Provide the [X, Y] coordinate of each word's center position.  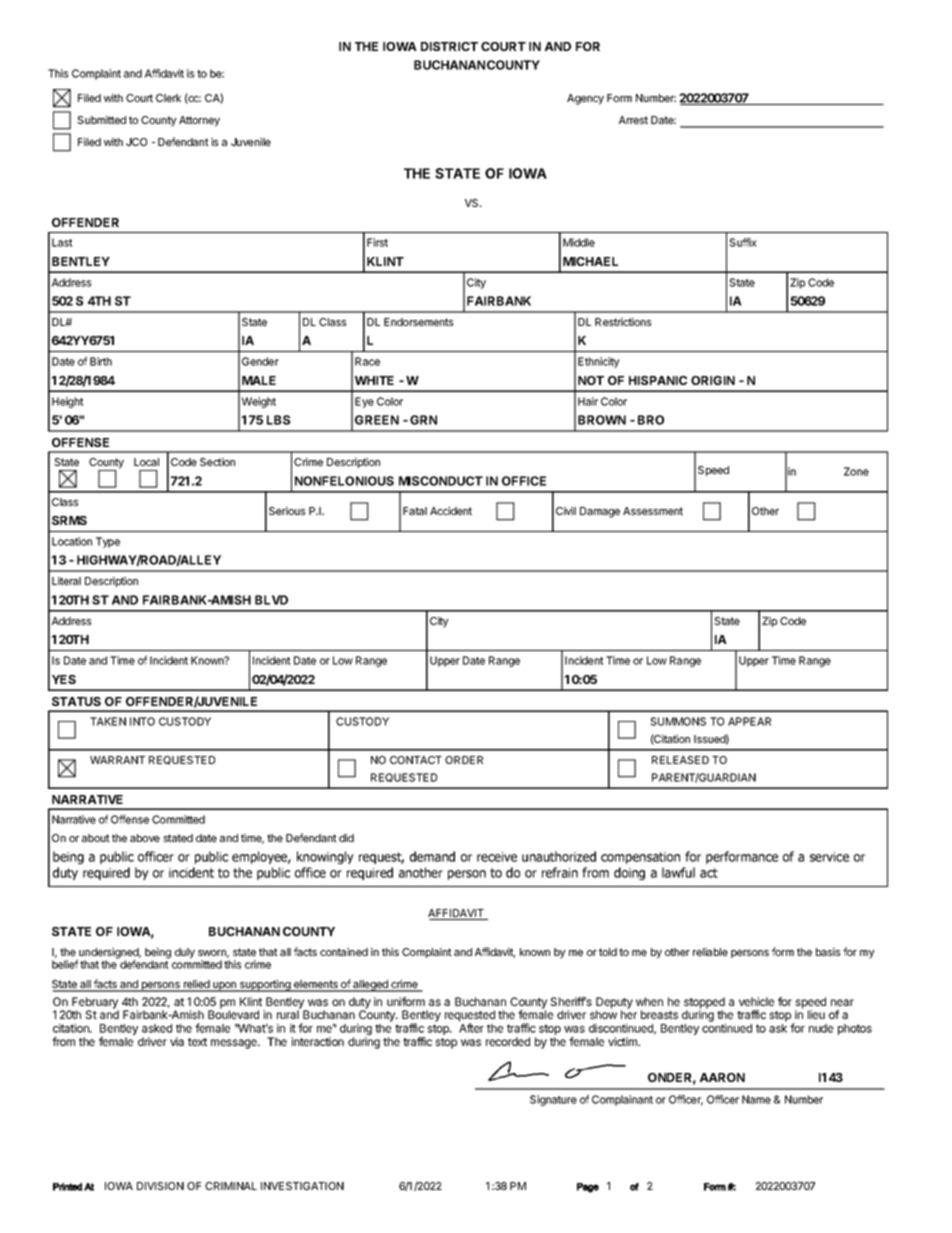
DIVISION [160, 1186]
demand [432, 856]
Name [756, 1099]
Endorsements [418, 322]
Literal [66, 581]
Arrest [633, 120]
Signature [553, 1100]
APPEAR [749, 721]
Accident [451, 511]
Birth [101, 361]
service [829, 857]
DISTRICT [449, 46]
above [145, 838]
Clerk [168, 98]
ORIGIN [713, 380]
